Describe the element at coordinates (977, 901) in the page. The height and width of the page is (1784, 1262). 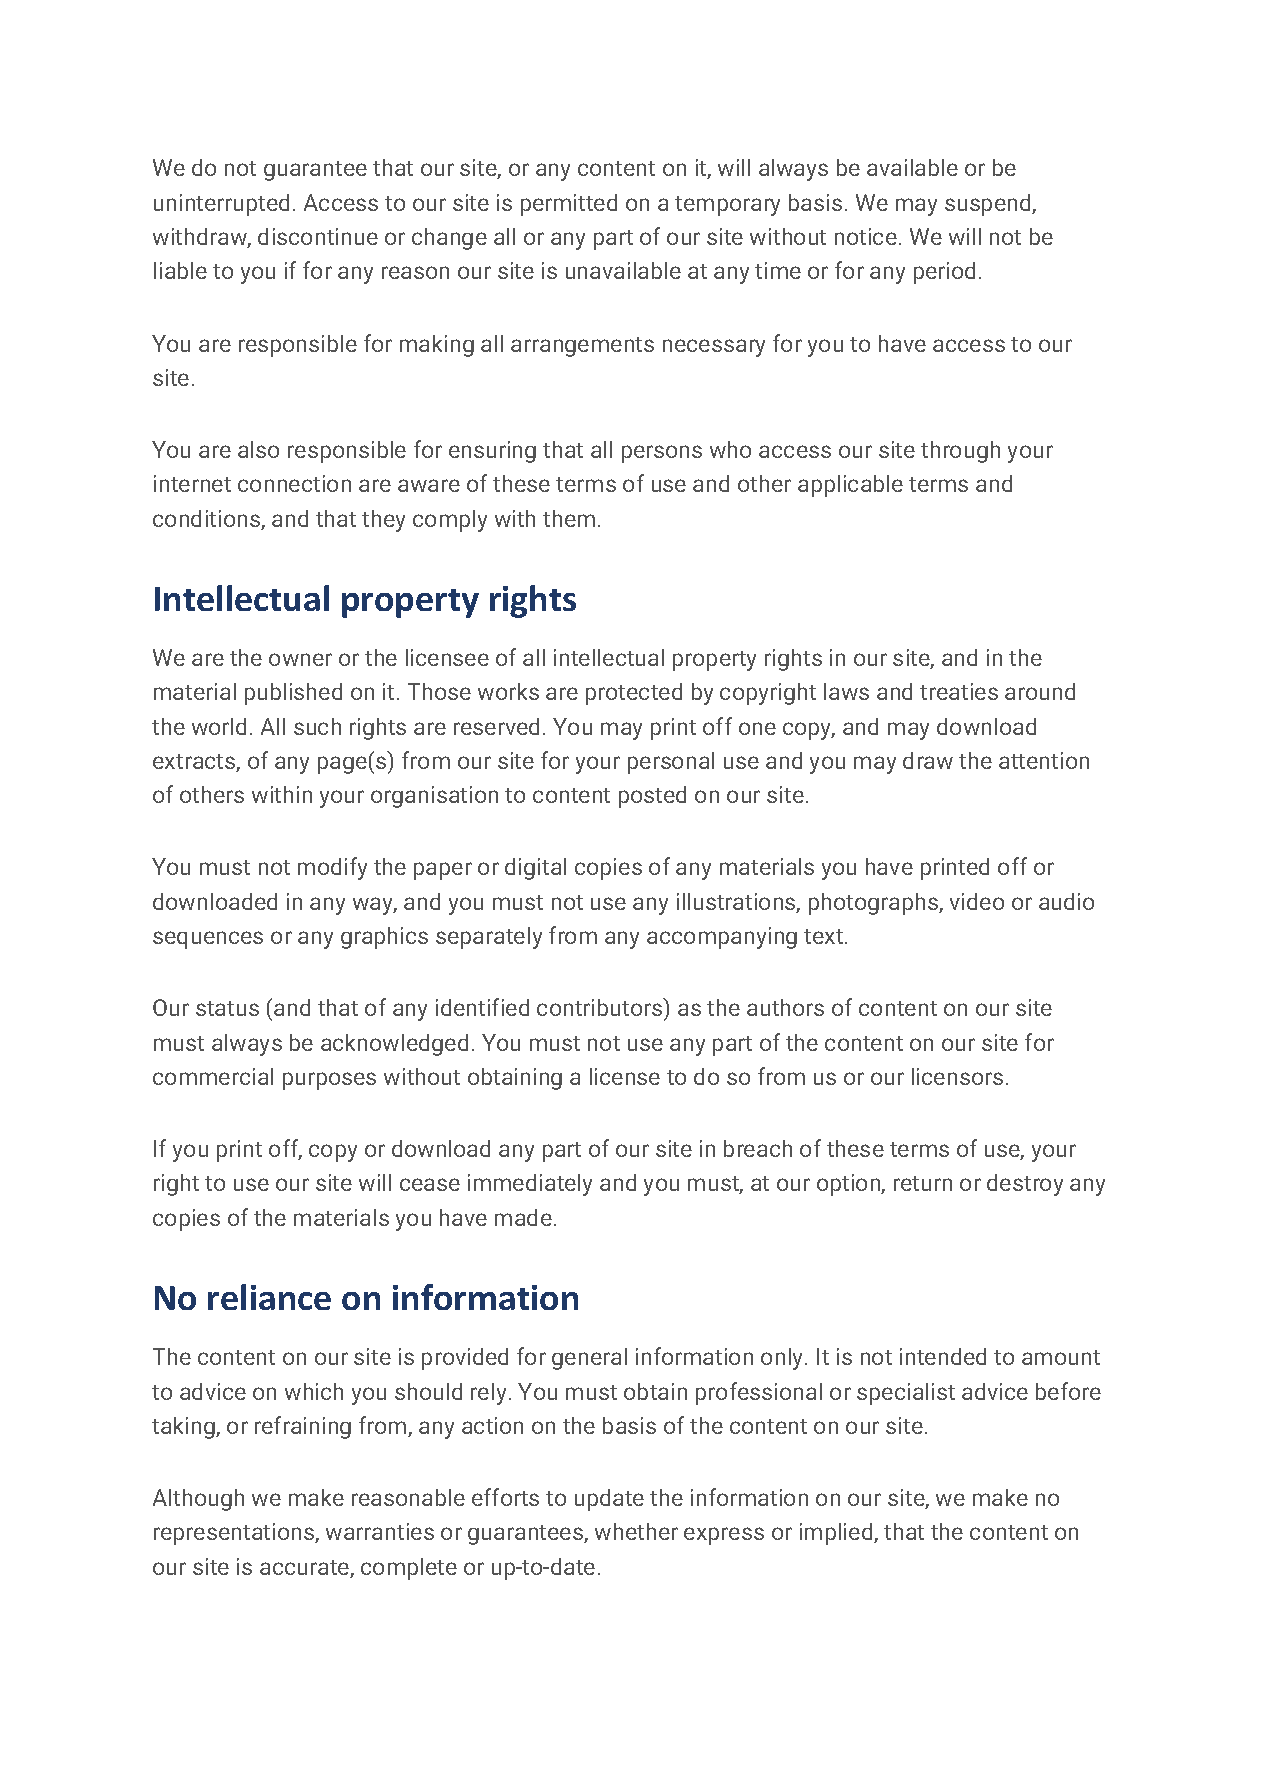
I see `video` at that location.
